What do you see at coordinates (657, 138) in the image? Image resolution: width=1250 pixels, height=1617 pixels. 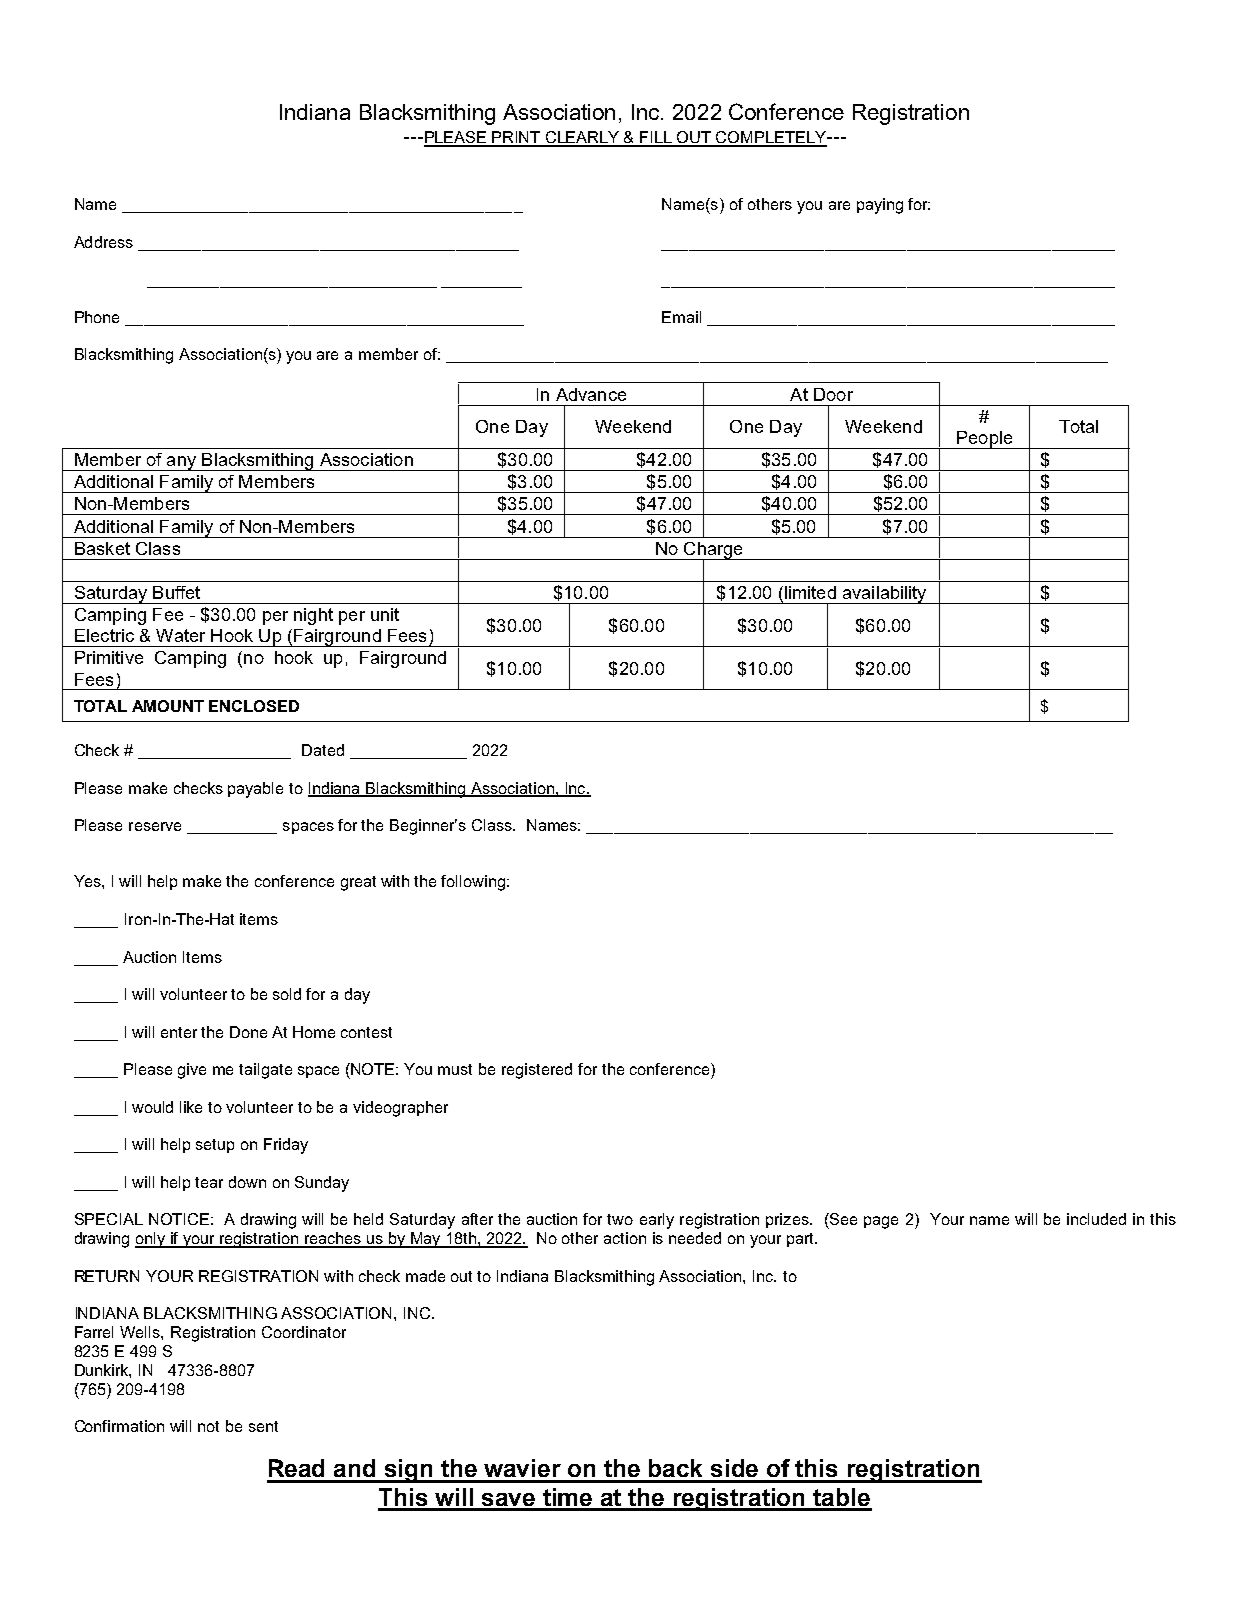 I see `FILL` at bounding box center [657, 138].
